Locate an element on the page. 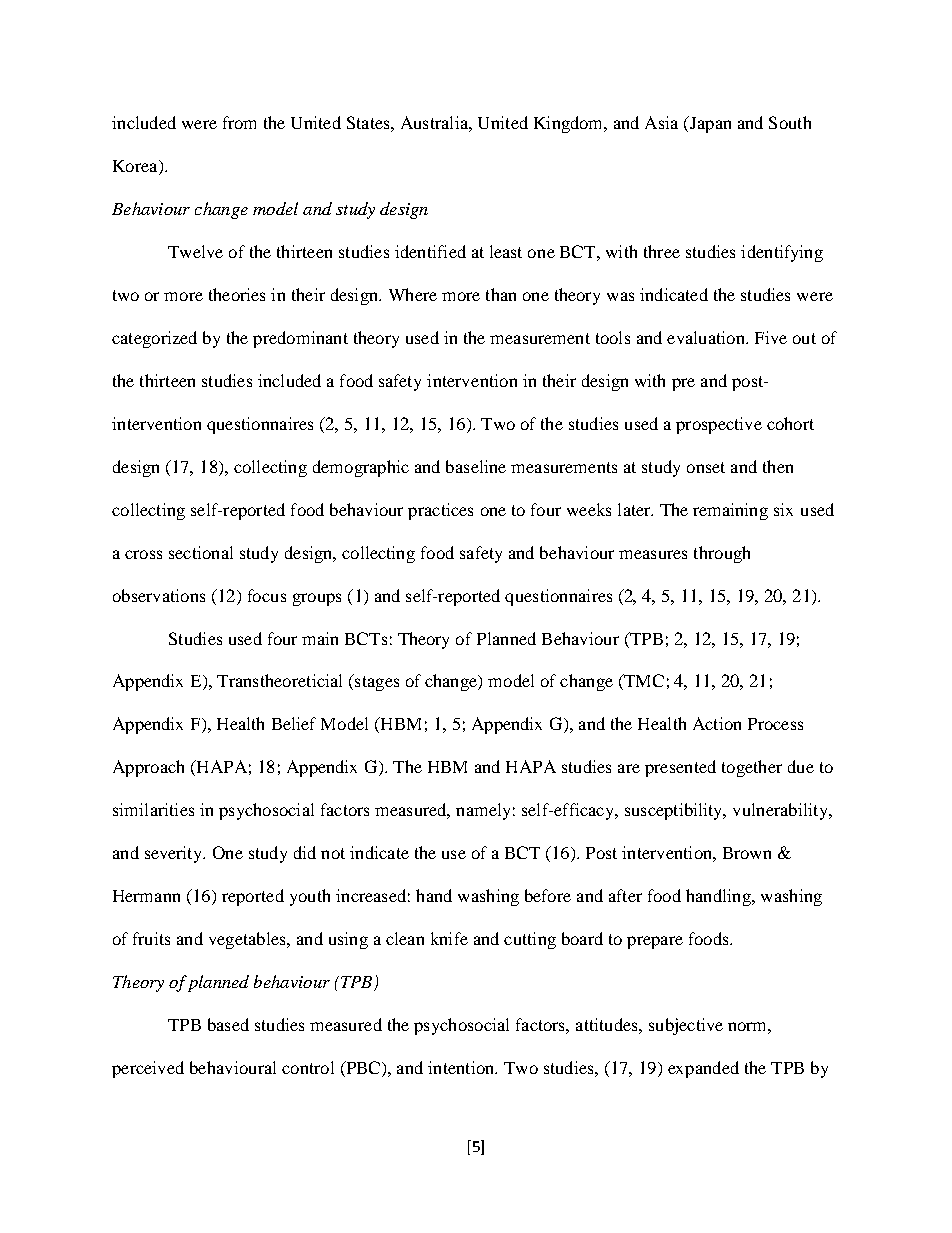 The height and width of the document is (1233, 952). through is located at coordinates (722, 554).
